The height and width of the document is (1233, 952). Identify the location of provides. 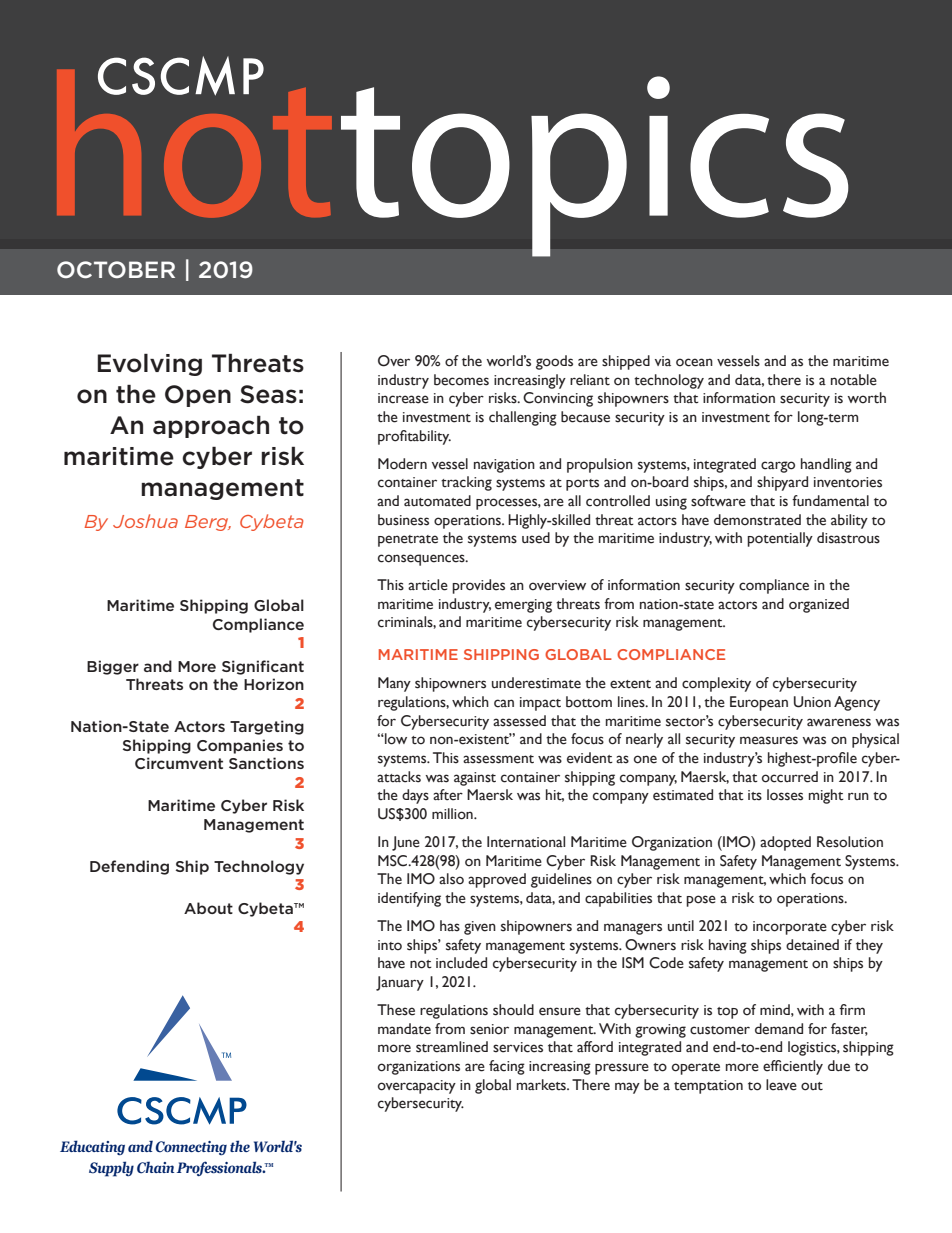
(478, 586).
